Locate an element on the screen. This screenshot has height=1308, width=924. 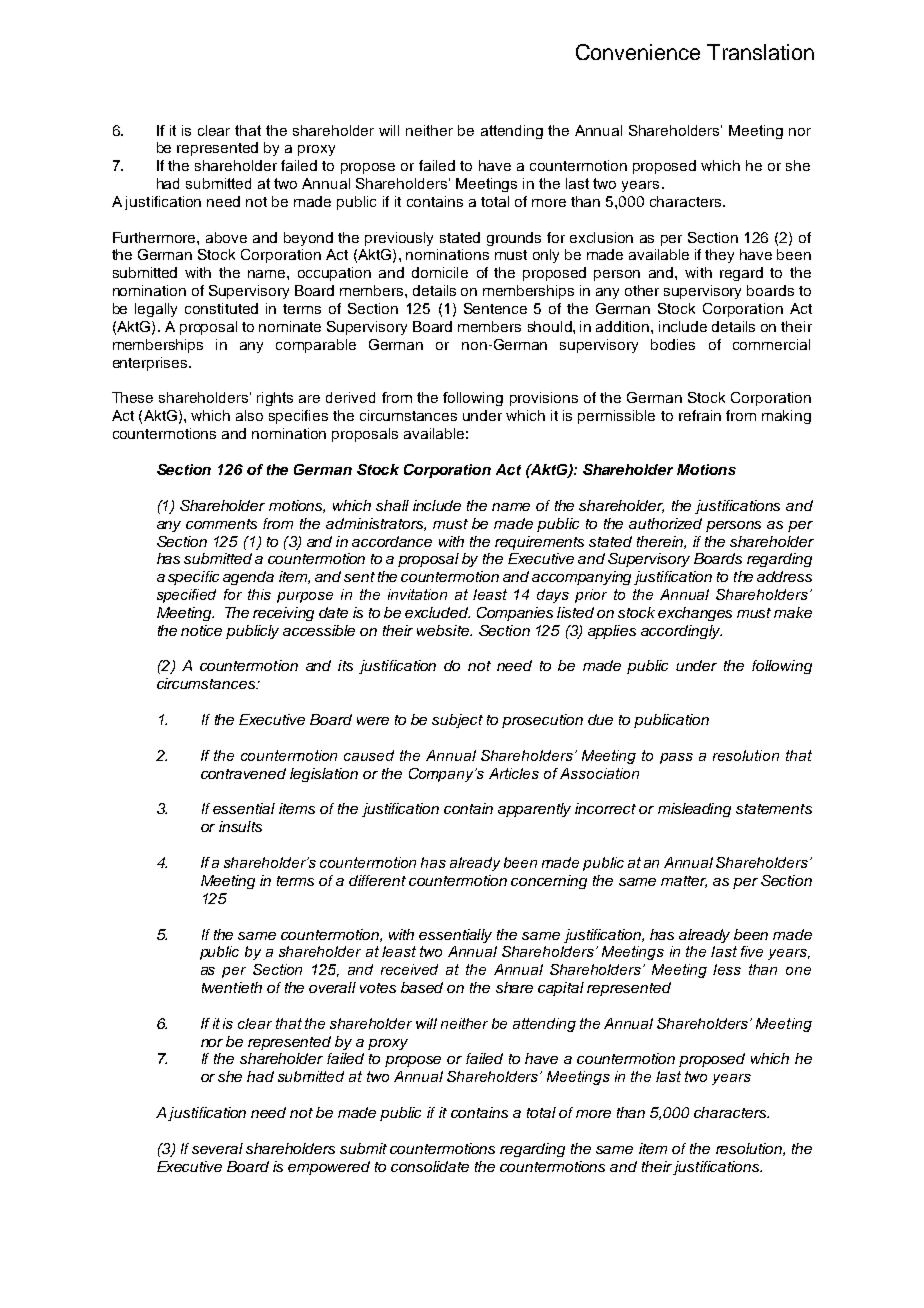
less is located at coordinates (727, 969).
